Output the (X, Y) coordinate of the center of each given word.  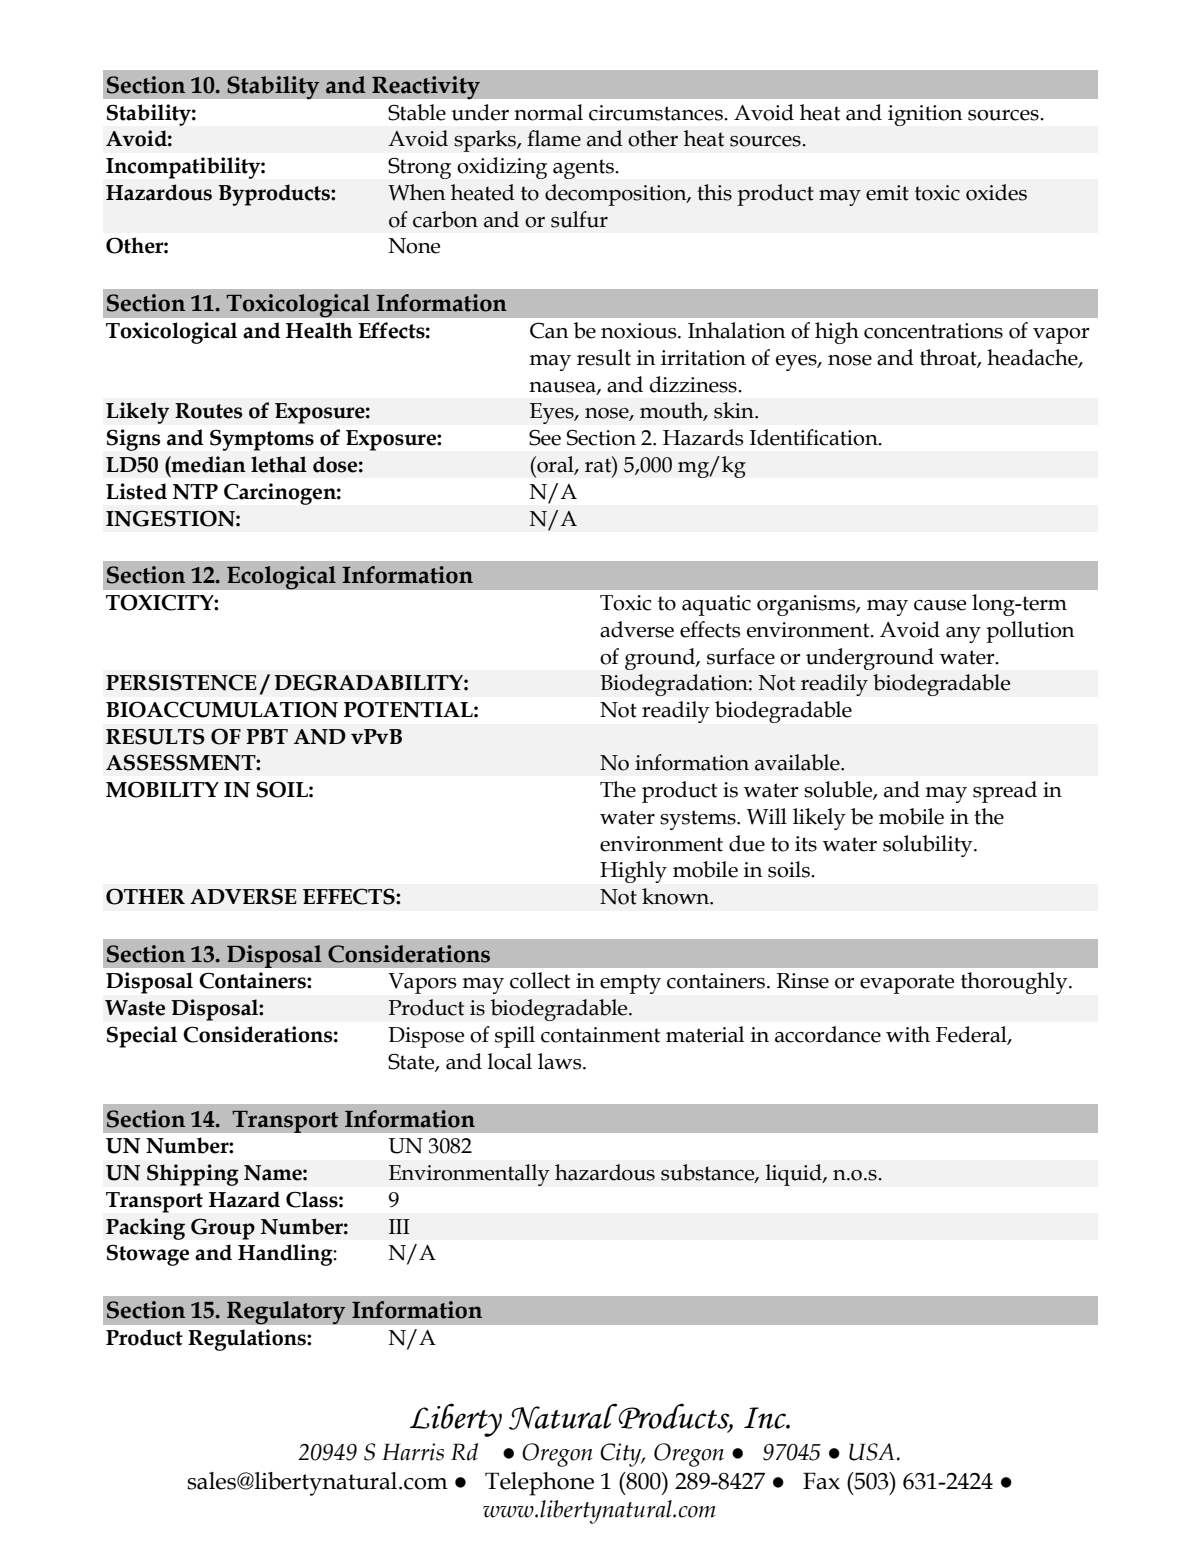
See (545, 437)
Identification (815, 437)
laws (561, 1061)
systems (699, 820)
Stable (417, 112)
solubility (929, 846)
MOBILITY (162, 789)
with (908, 1034)
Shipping (193, 1175)
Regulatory (286, 1313)
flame (554, 138)
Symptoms (262, 440)
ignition (925, 115)
